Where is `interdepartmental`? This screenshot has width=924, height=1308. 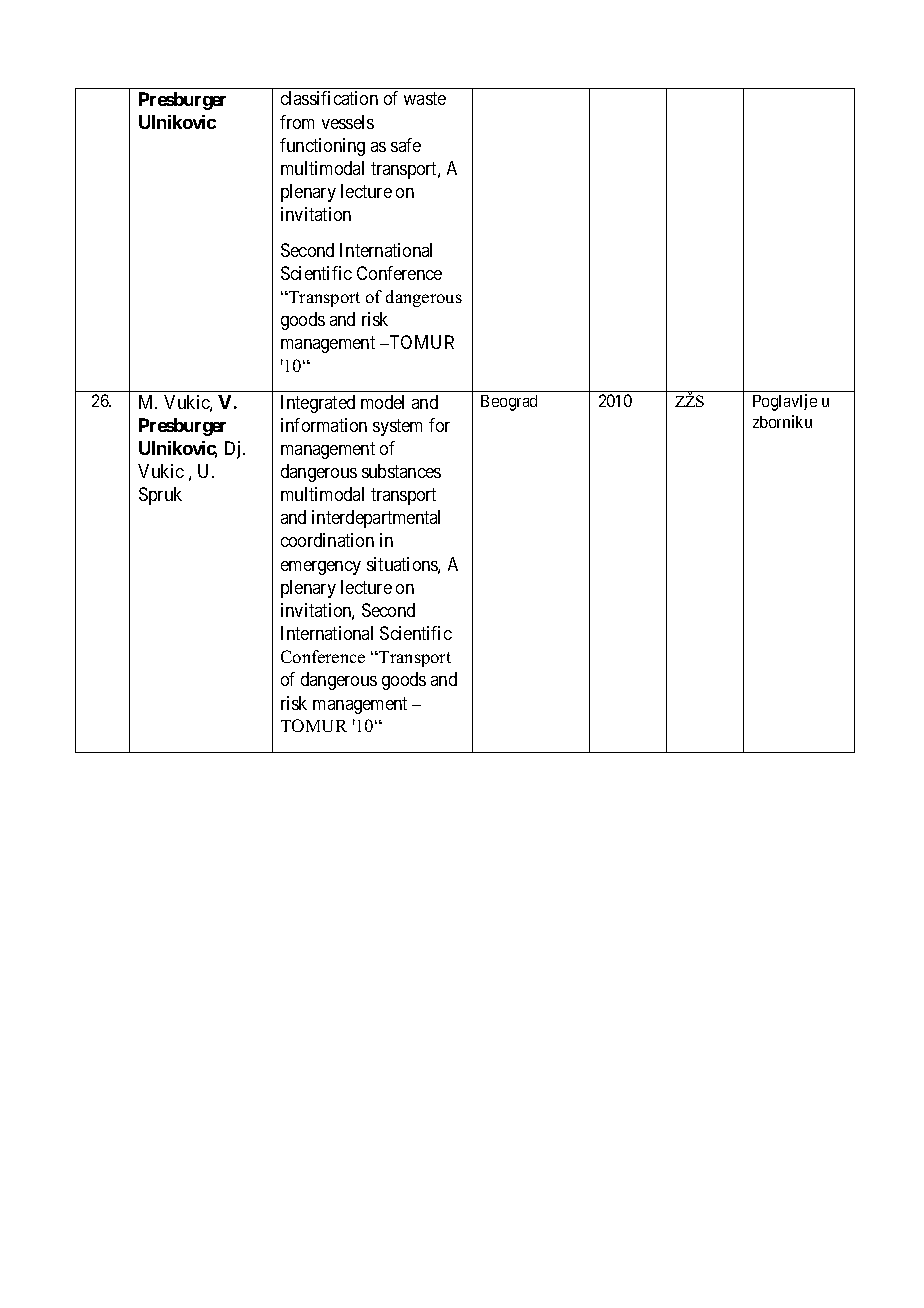
interdepartmental is located at coordinates (376, 519).
